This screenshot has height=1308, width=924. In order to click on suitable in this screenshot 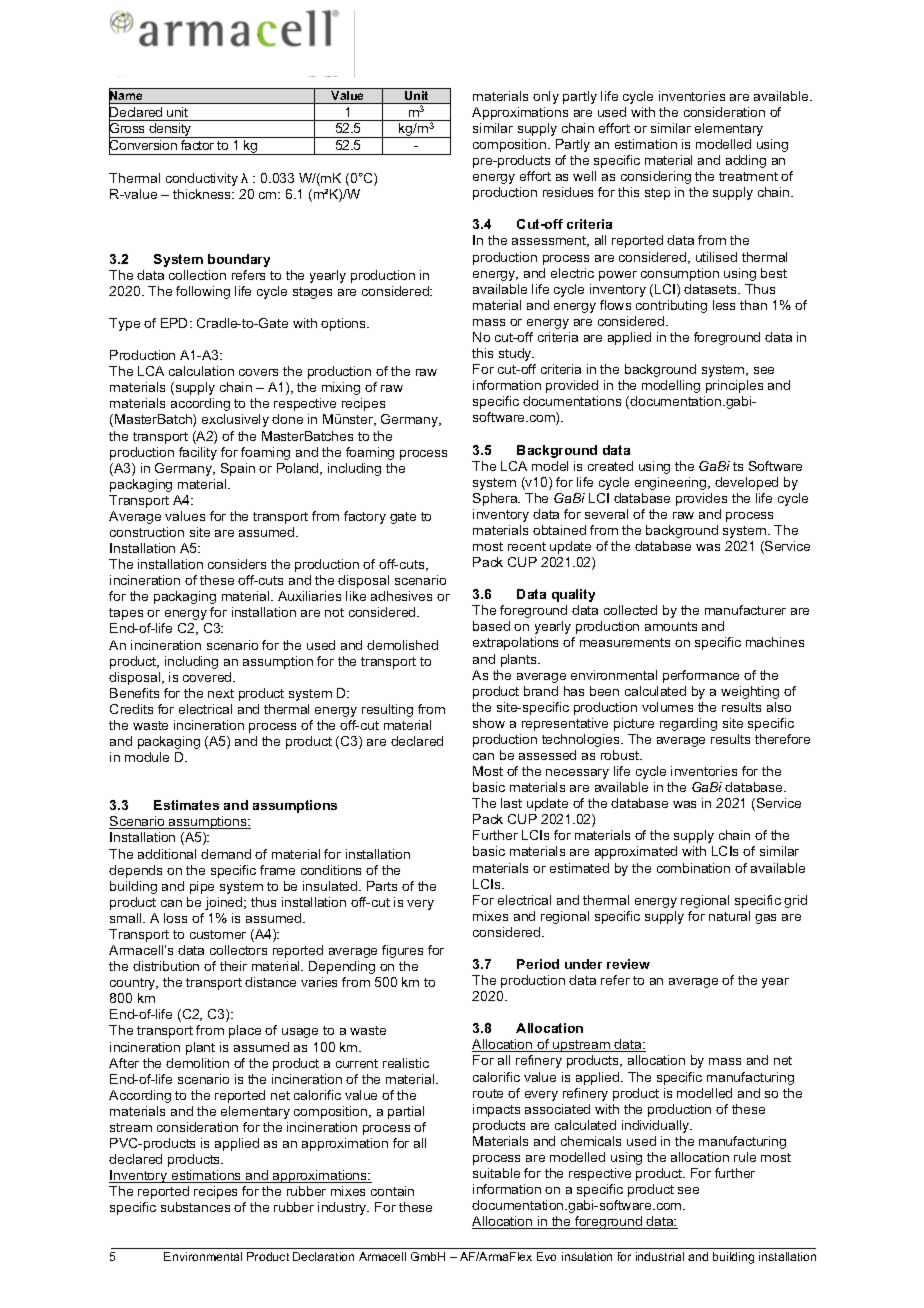, I will do `click(496, 1173)`.
